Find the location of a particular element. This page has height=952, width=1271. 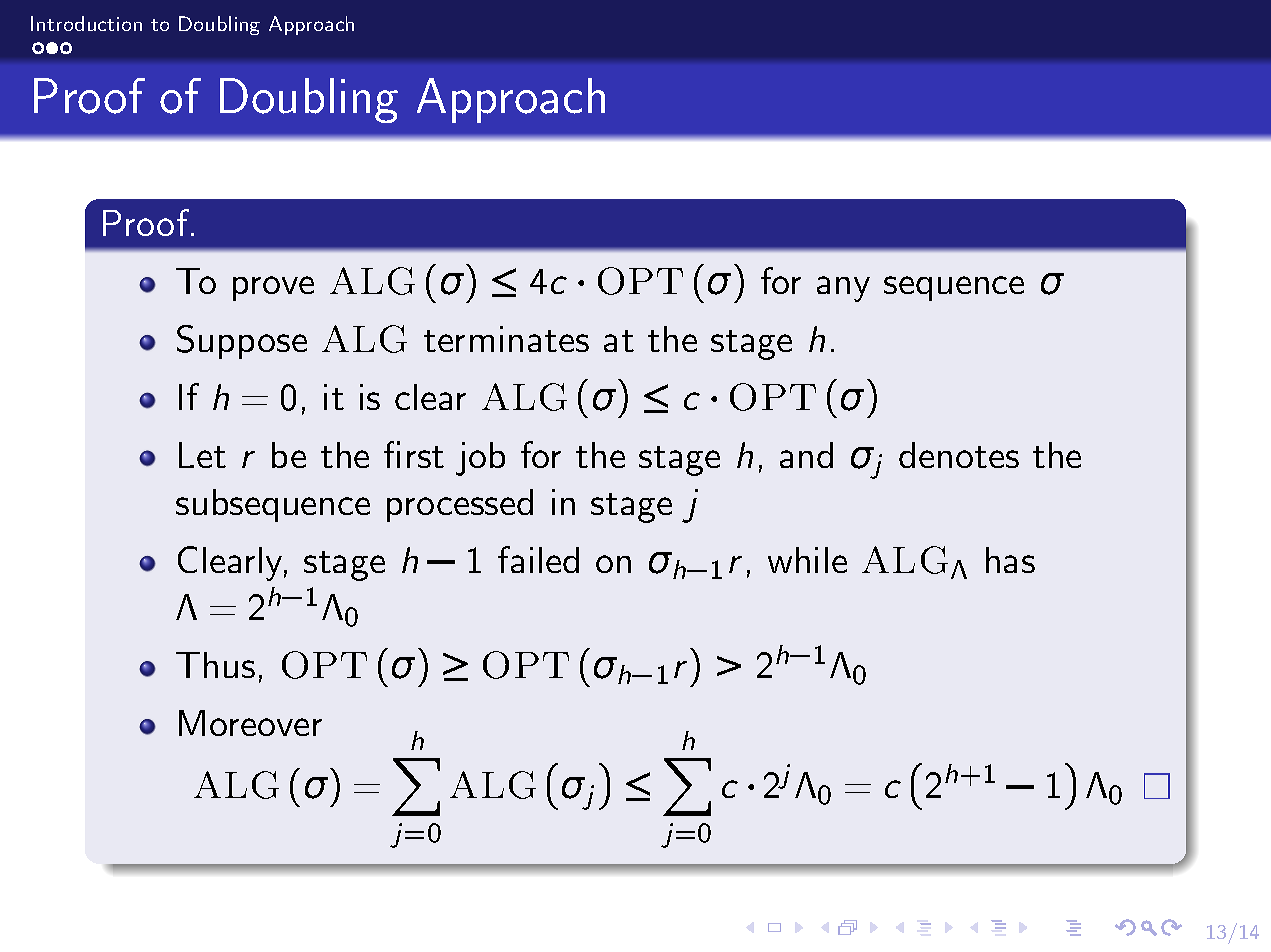

Suppose is located at coordinates (242, 342).
